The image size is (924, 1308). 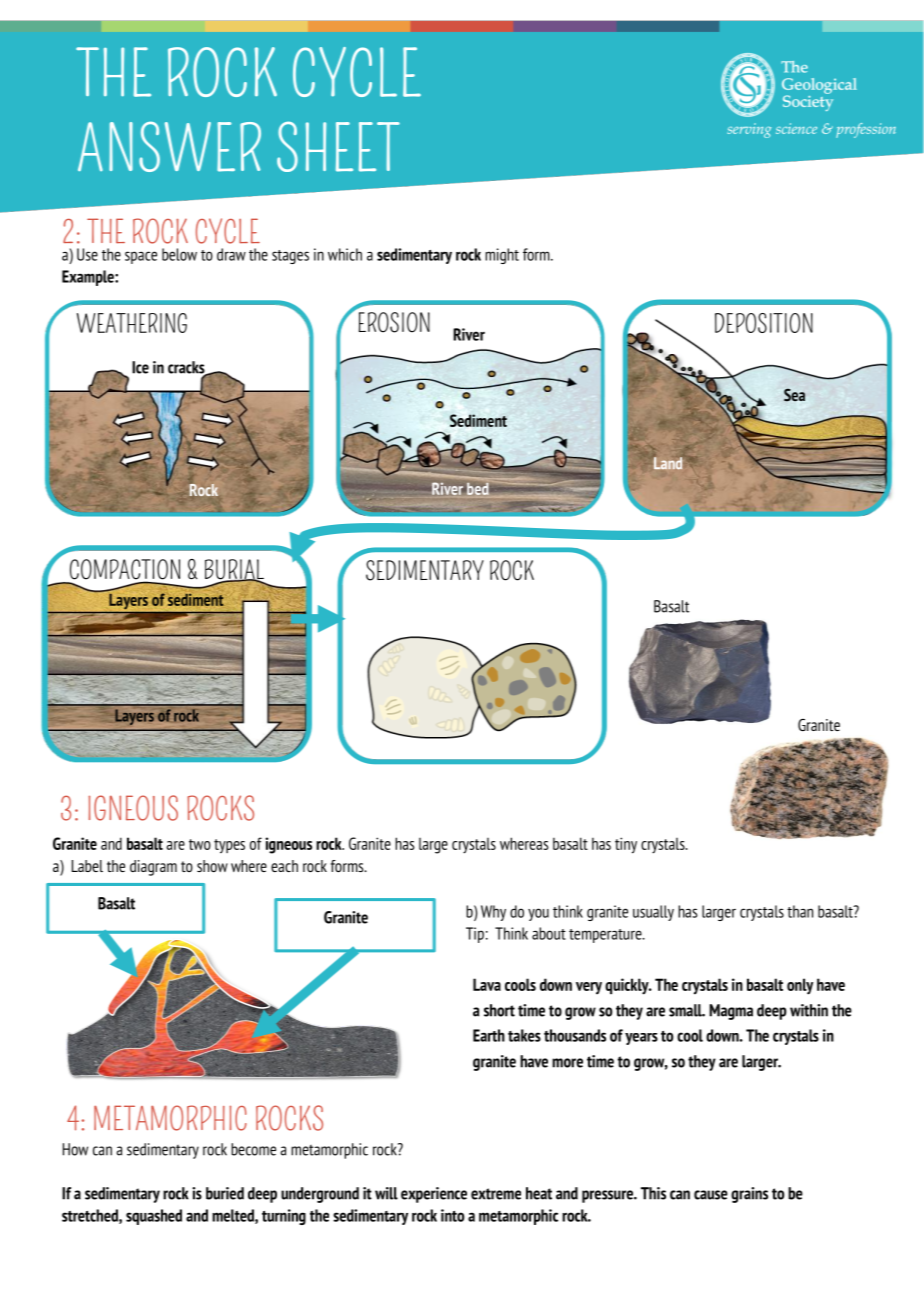 What do you see at coordinates (800, 911) in the screenshot?
I see `than` at bounding box center [800, 911].
